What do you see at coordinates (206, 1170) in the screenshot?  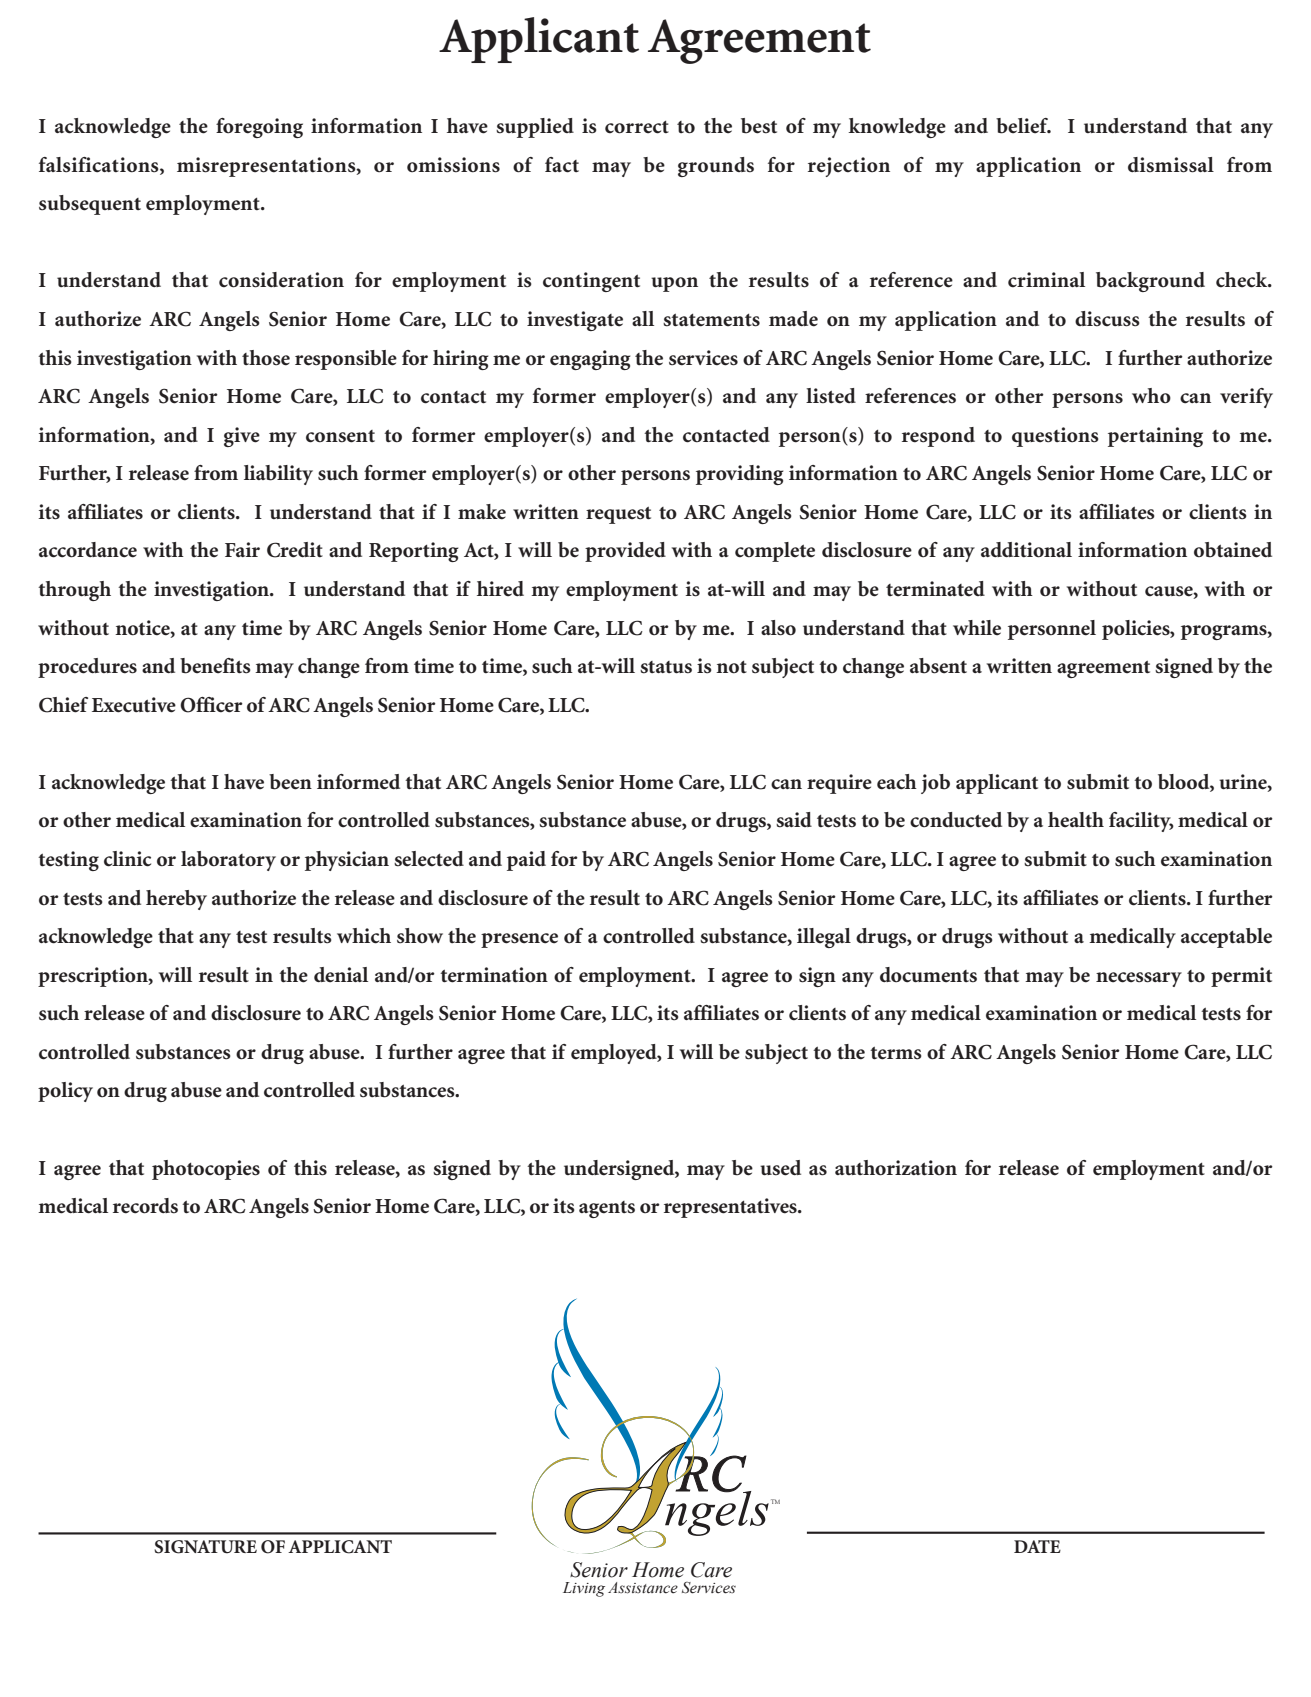 I see `photocopies` at bounding box center [206, 1170].
